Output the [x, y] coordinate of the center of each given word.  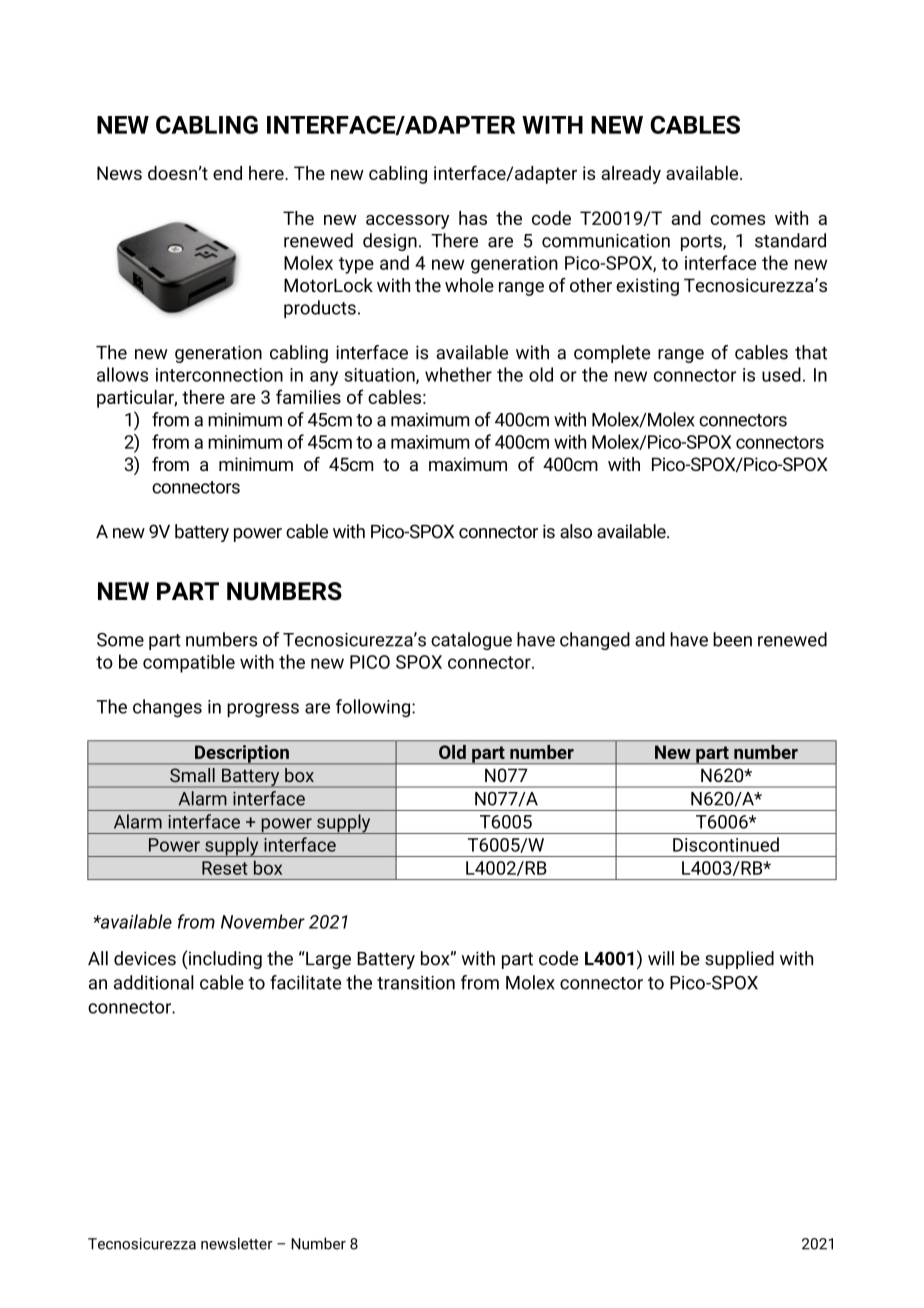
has [473, 218]
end [227, 173]
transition [416, 983]
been [732, 639]
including [224, 960]
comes [738, 220]
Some [120, 640]
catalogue [471, 641]
